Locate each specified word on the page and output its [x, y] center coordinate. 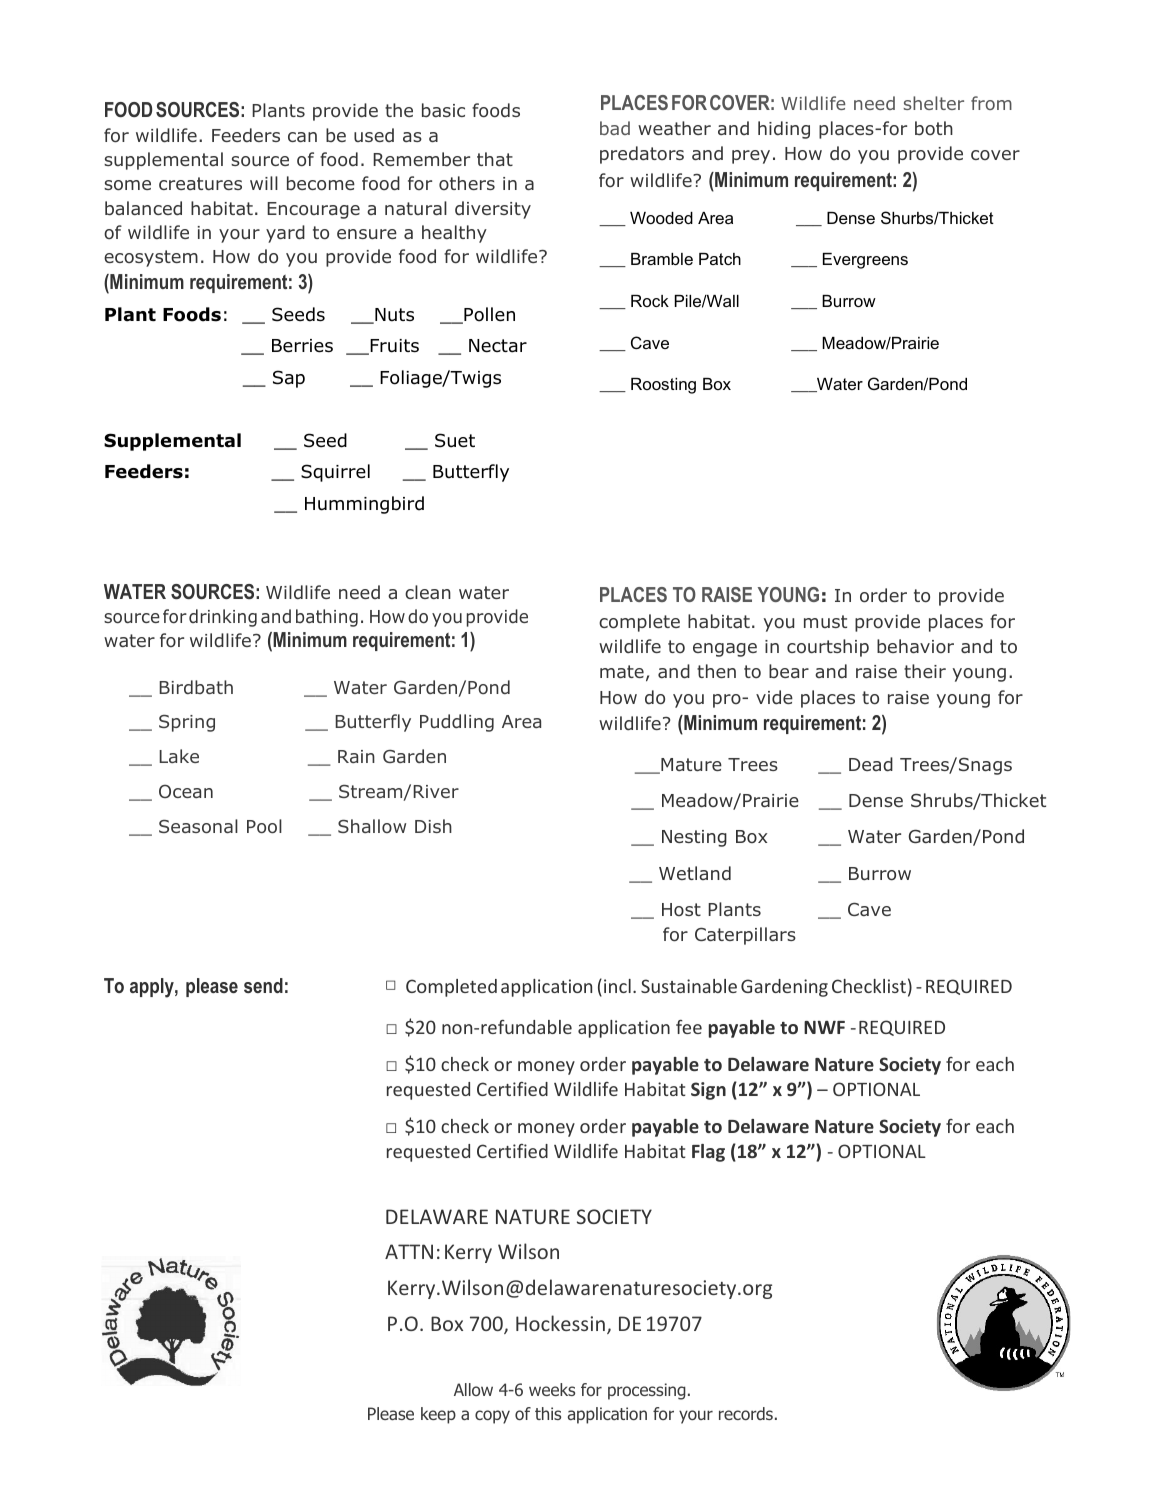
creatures [200, 183]
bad [615, 128]
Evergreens [865, 261]
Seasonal [198, 826]
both [934, 128]
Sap [289, 379]
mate [622, 671]
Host [681, 909]
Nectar [498, 346]
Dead [871, 764]
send [263, 985]
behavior [915, 646]
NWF [824, 1027]
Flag [708, 1153]
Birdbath [196, 687]
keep [438, 1415]
